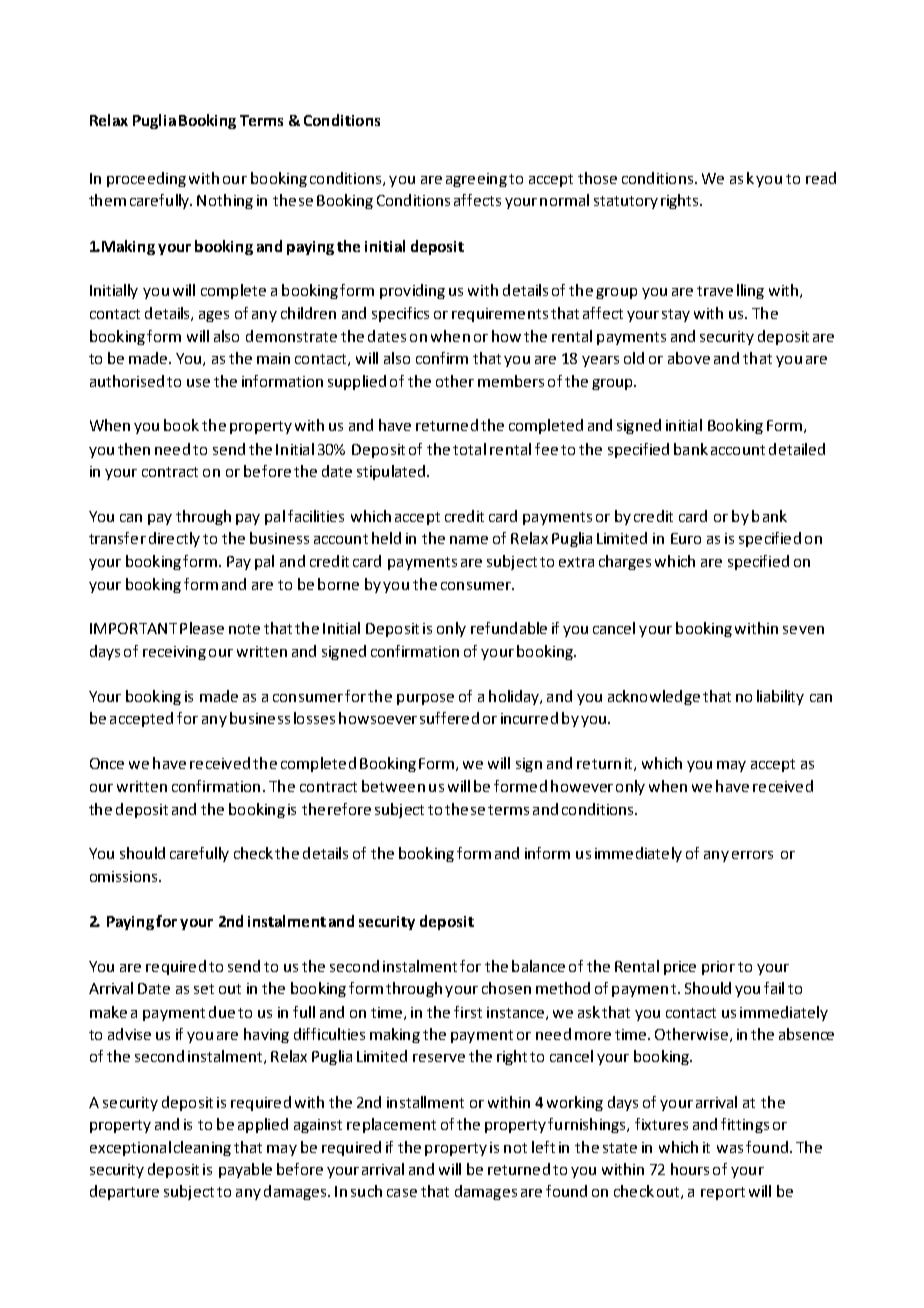  I want to click on omissions, so click(125, 876).
